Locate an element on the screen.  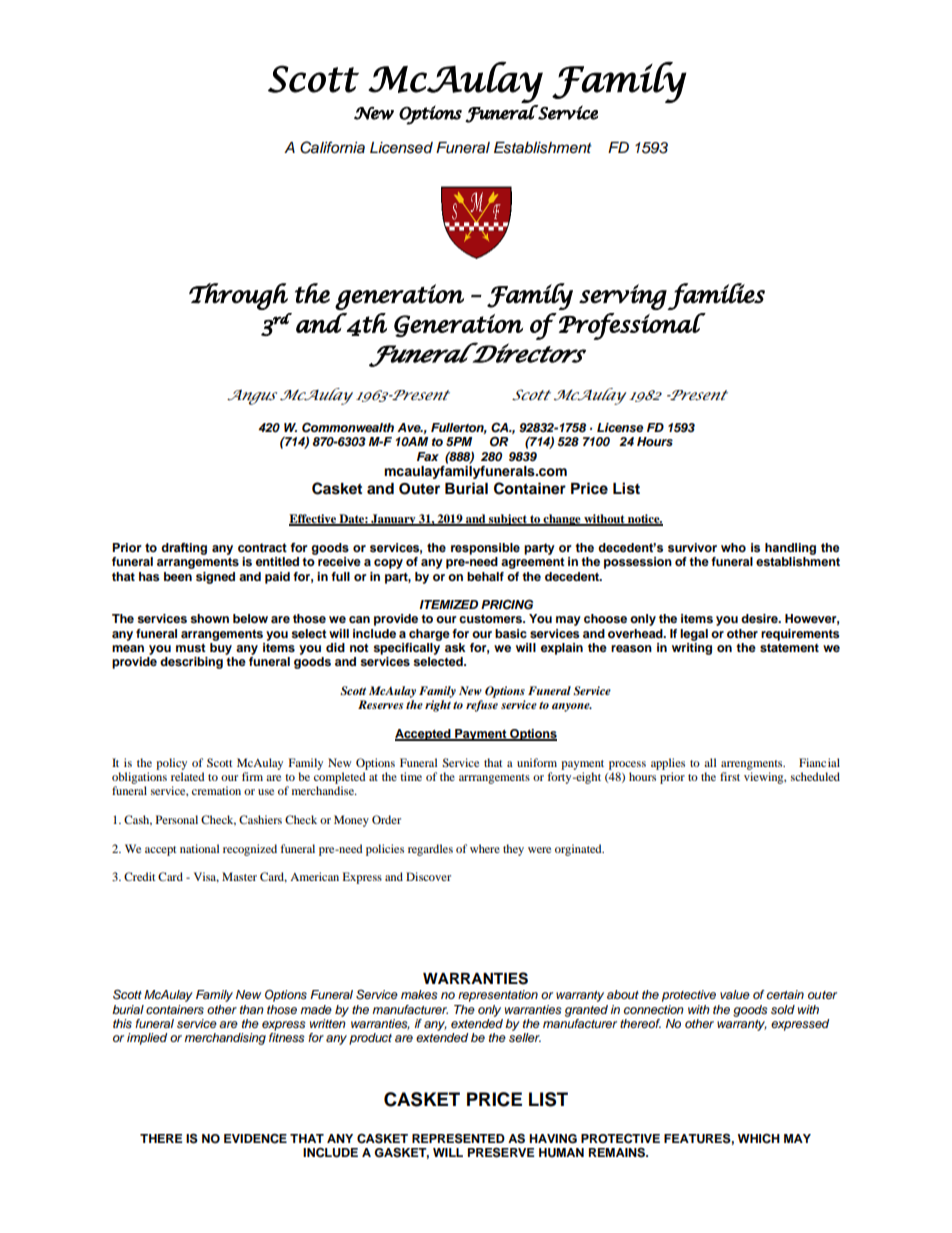
families is located at coordinates (716, 296).
